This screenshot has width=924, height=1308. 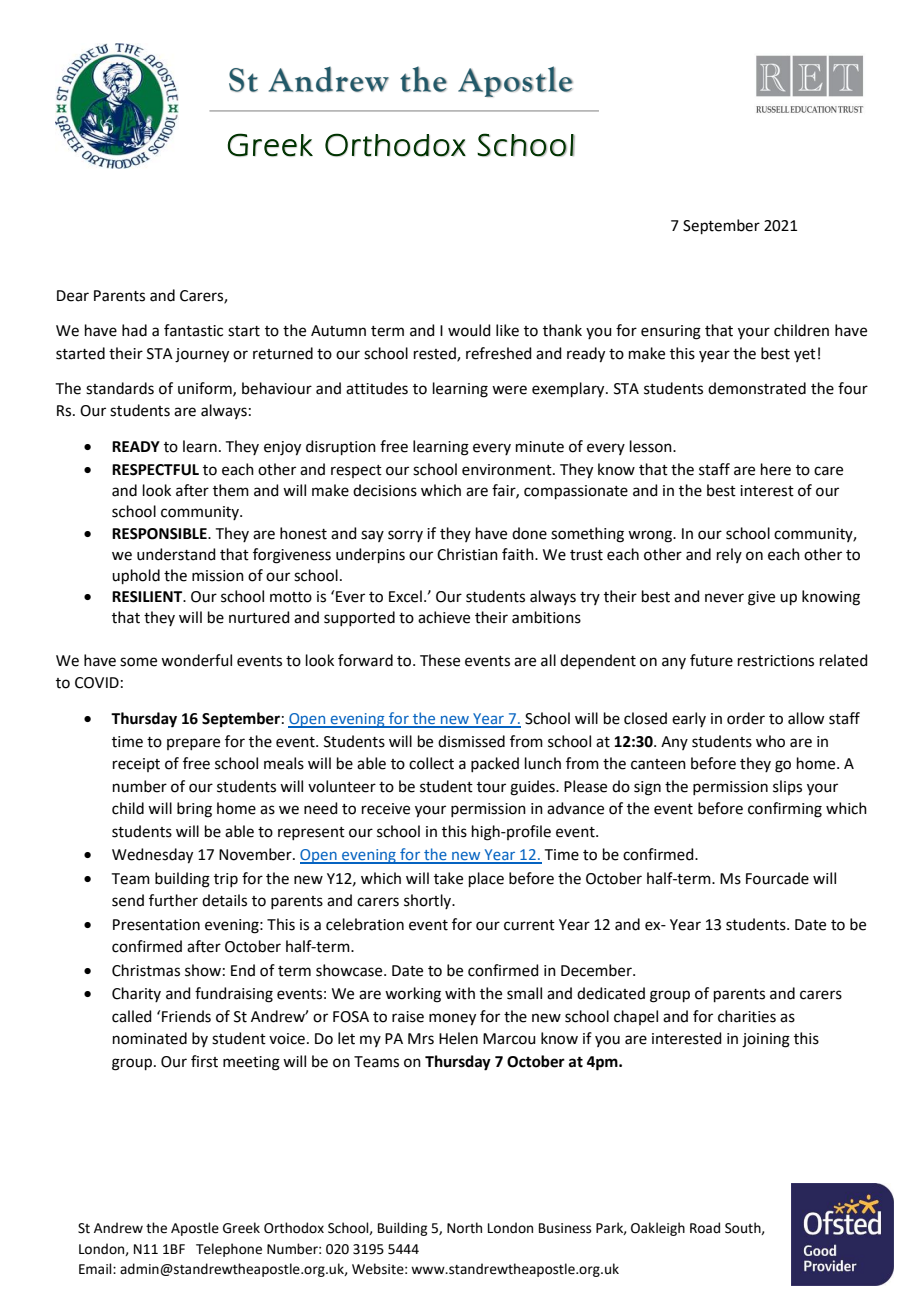 I want to click on tour, so click(x=491, y=787).
